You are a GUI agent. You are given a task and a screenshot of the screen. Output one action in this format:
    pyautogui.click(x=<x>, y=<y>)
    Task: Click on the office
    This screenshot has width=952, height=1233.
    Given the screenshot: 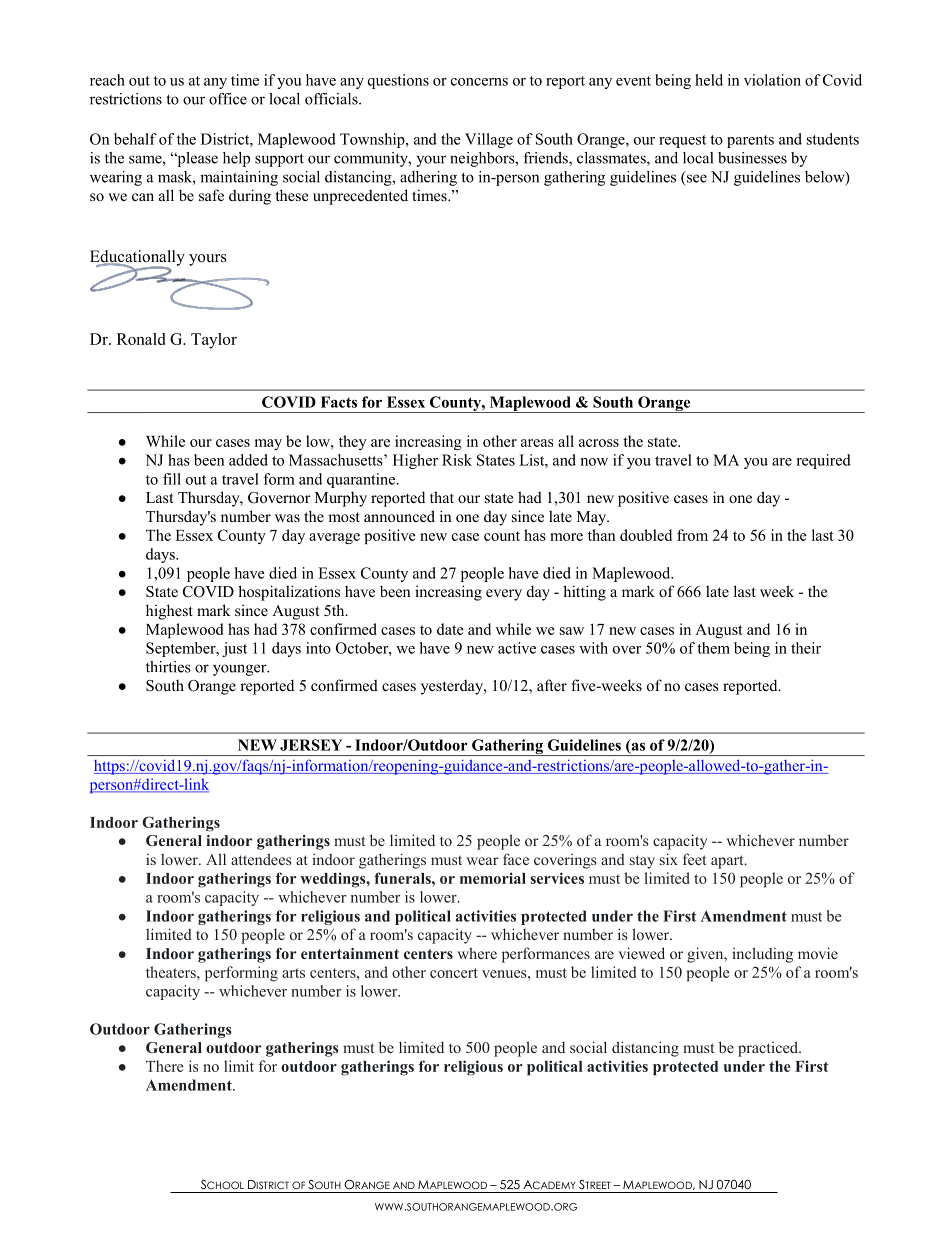 What is the action you would take?
    pyautogui.click(x=228, y=99)
